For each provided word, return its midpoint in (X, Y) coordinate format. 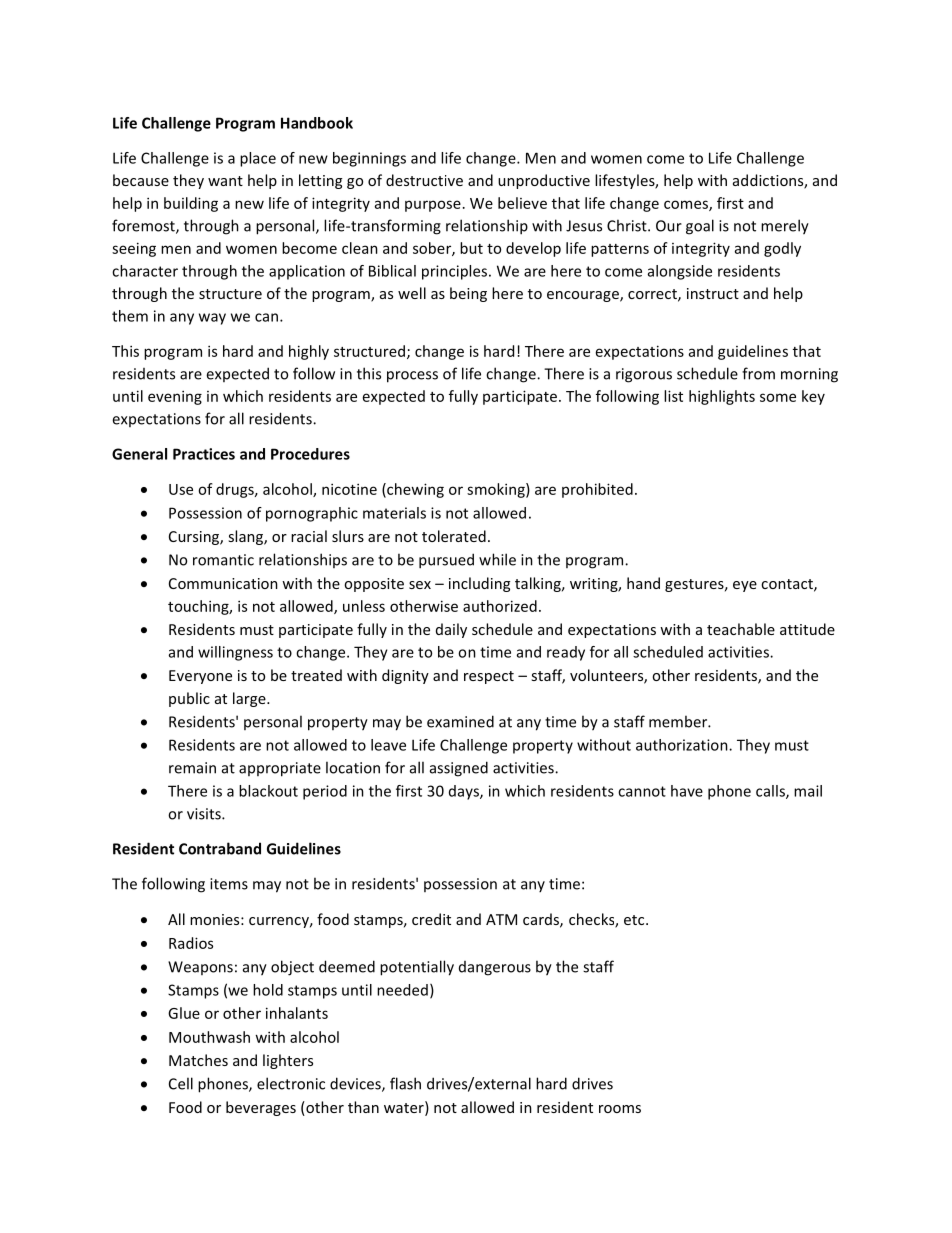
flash (405, 1083)
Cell (181, 1083)
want (225, 181)
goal (700, 227)
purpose (433, 206)
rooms (620, 1109)
